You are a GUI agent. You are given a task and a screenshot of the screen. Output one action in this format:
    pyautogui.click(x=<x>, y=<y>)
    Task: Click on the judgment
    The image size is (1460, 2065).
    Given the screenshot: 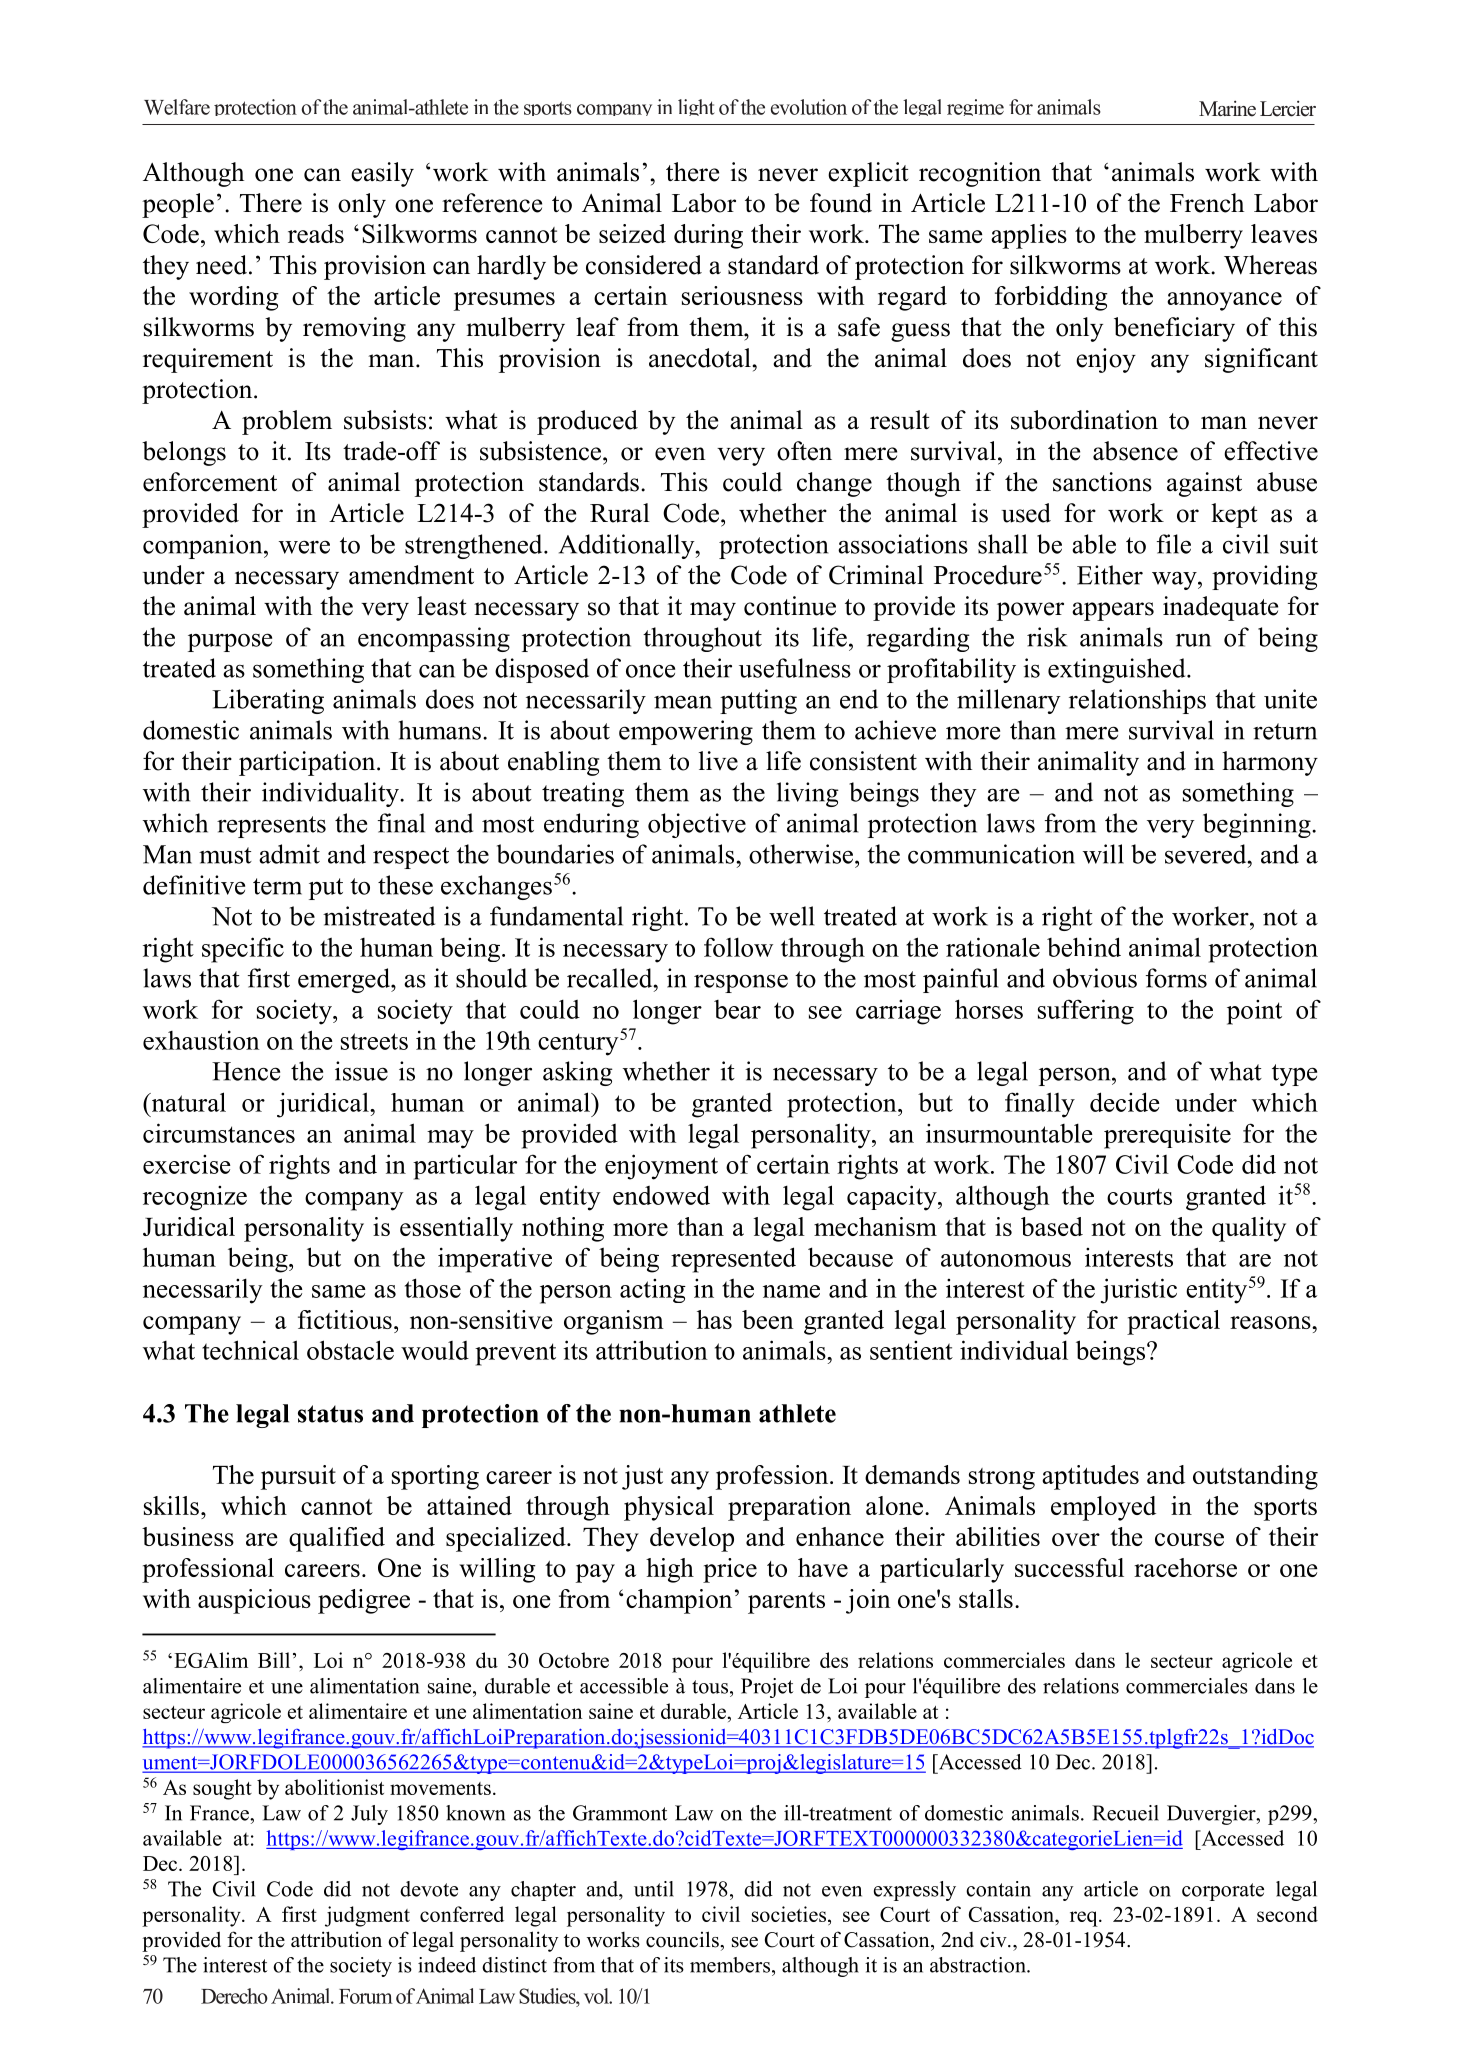 What is the action you would take?
    pyautogui.click(x=367, y=1916)
